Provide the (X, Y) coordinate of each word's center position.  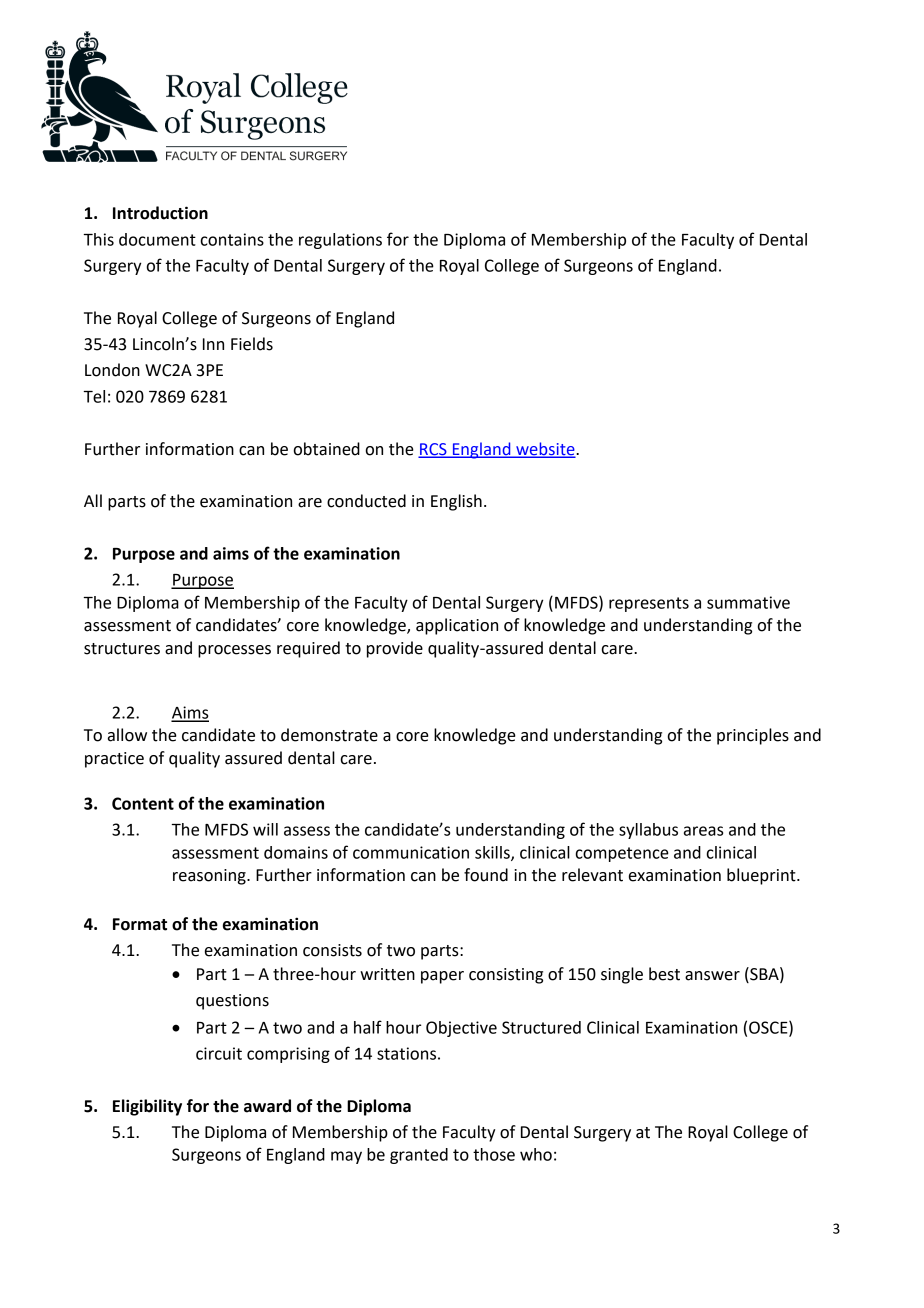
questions (232, 1002)
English (456, 502)
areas (703, 831)
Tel (94, 396)
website (545, 449)
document (157, 239)
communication (411, 852)
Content (143, 803)
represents (649, 604)
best (664, 974)
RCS (434, 450)
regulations (340, 241)
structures (122, 649)
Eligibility (147, 1107)
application (457, 626)
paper (442, 977)
